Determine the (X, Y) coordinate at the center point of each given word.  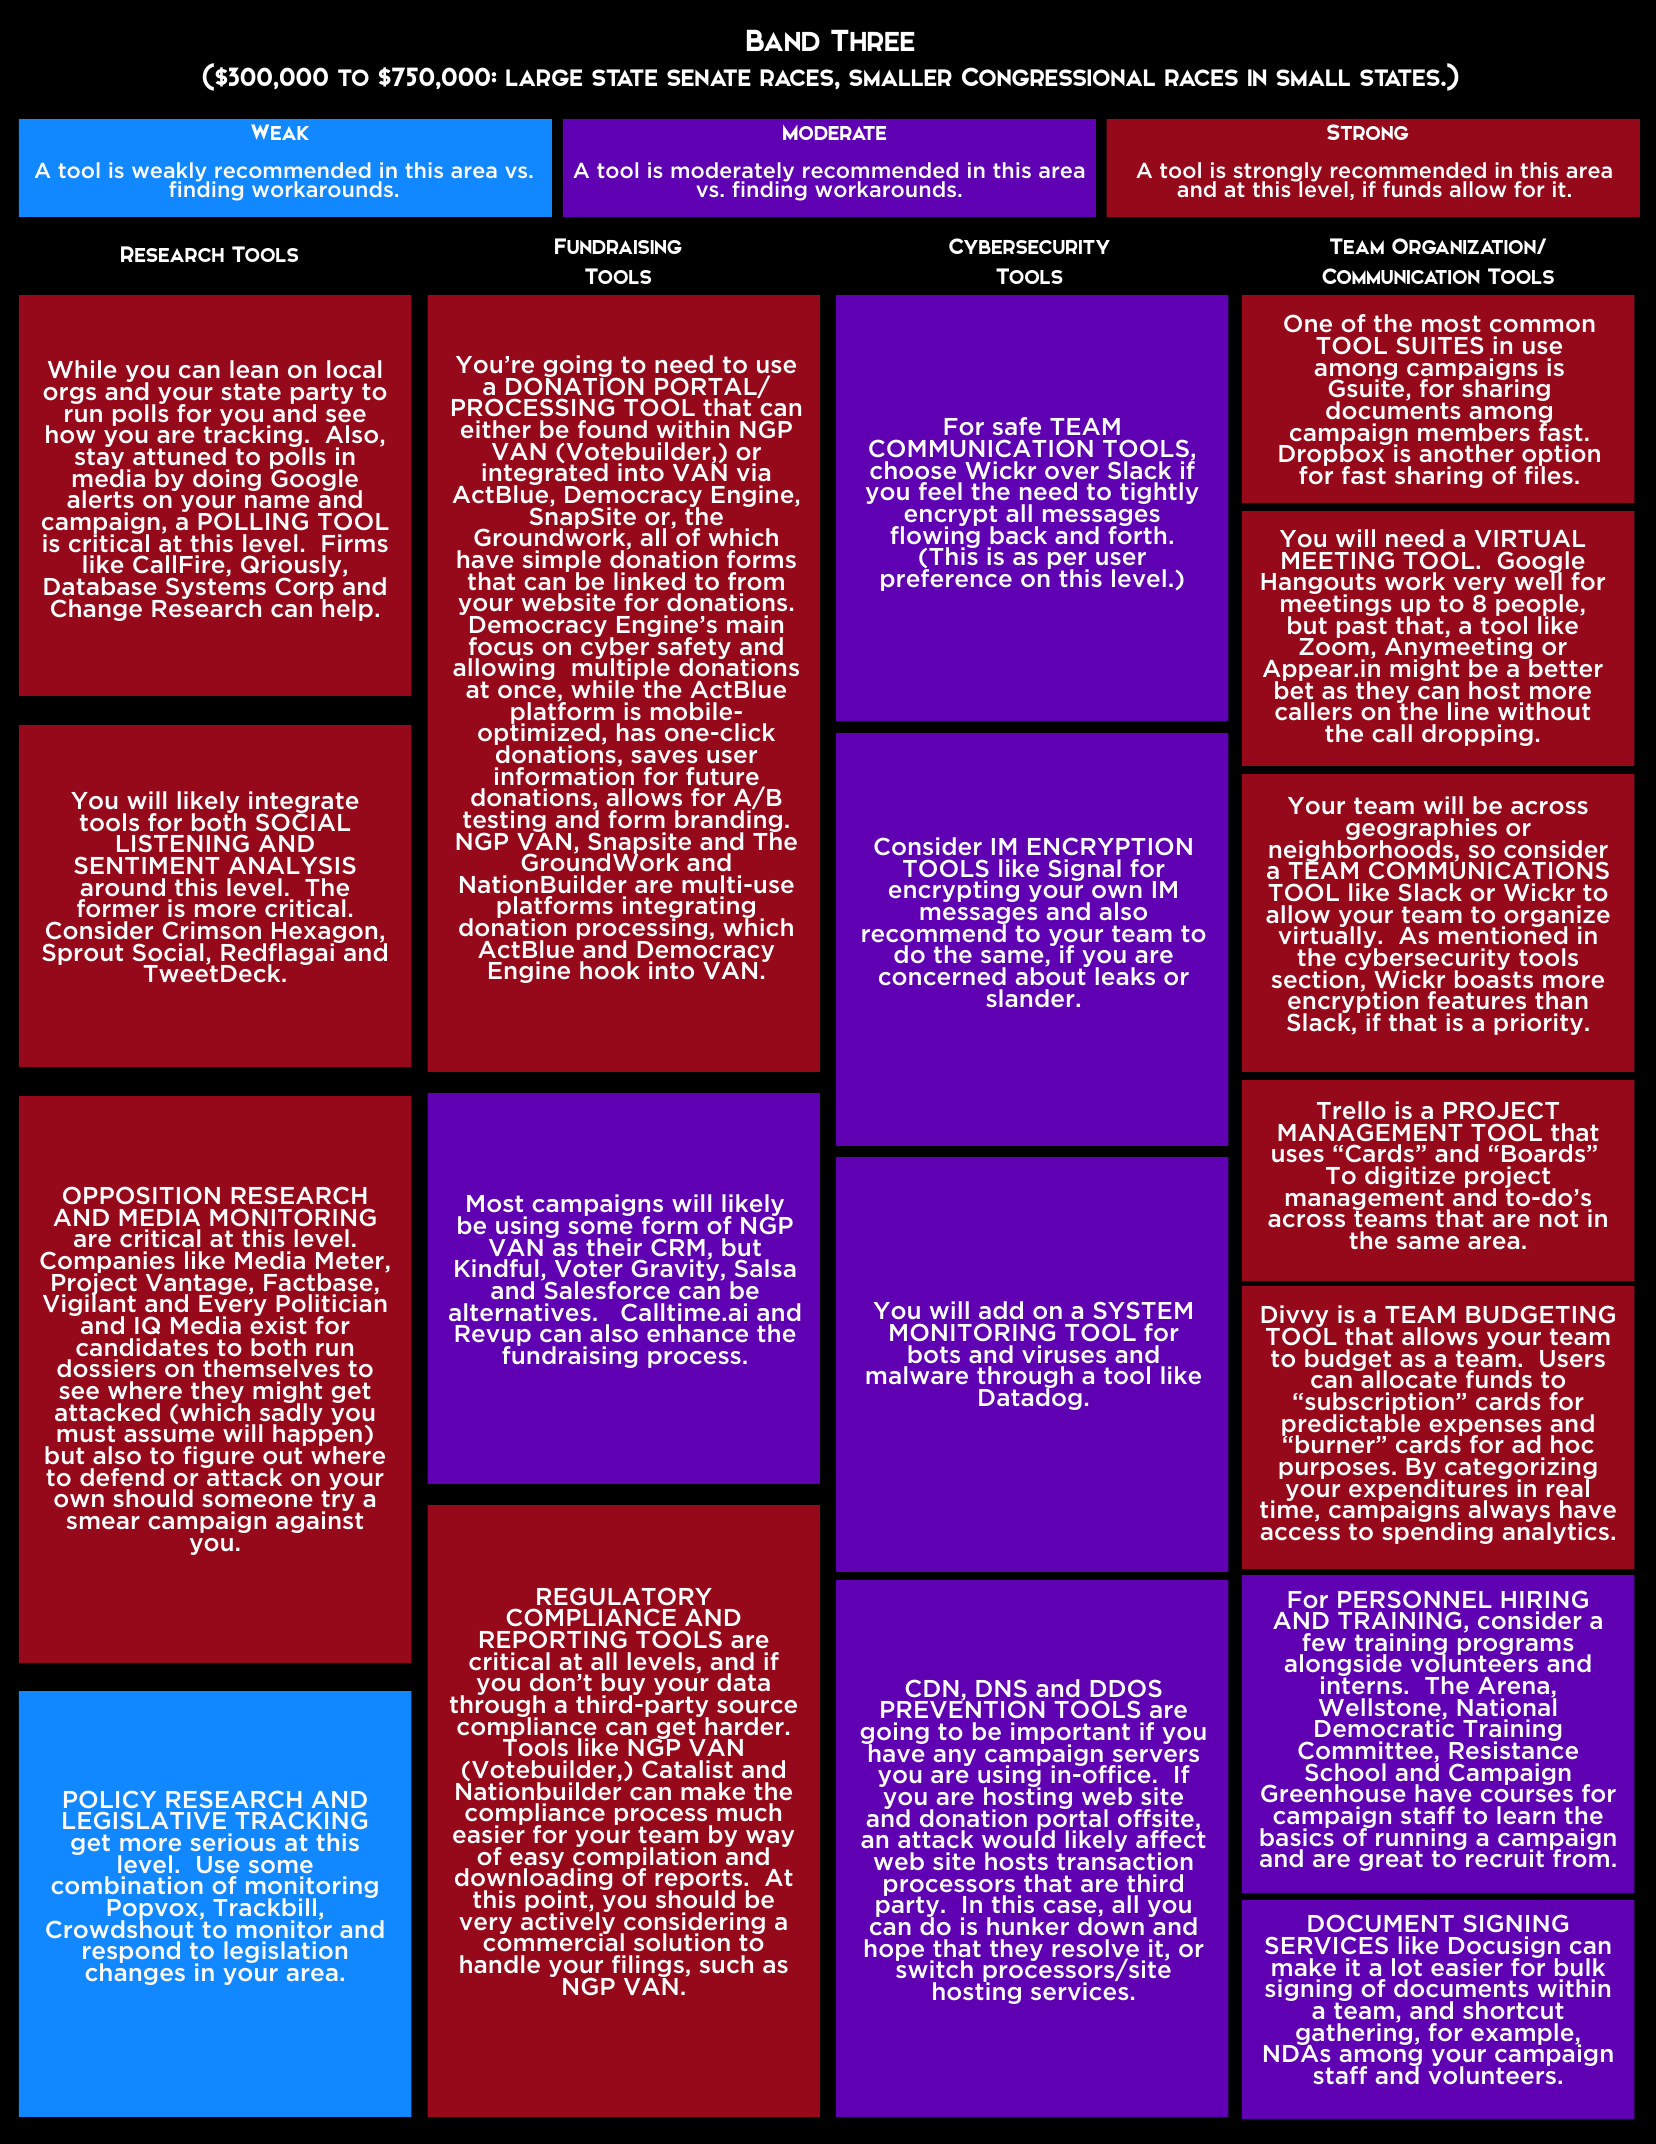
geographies (1421, 830)
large (544, 77)
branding (728, 821)
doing (227, 480)
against (319, 1521)
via (753, 472)
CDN (932, 1688)
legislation (285, 1952)
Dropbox (1333, 456)
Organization (1465, 246)
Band (783, 40)
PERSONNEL (1415, 1599)
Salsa (765, 1268)
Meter (351, 1262)
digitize (1410, 1178)
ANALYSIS (292, 865)
